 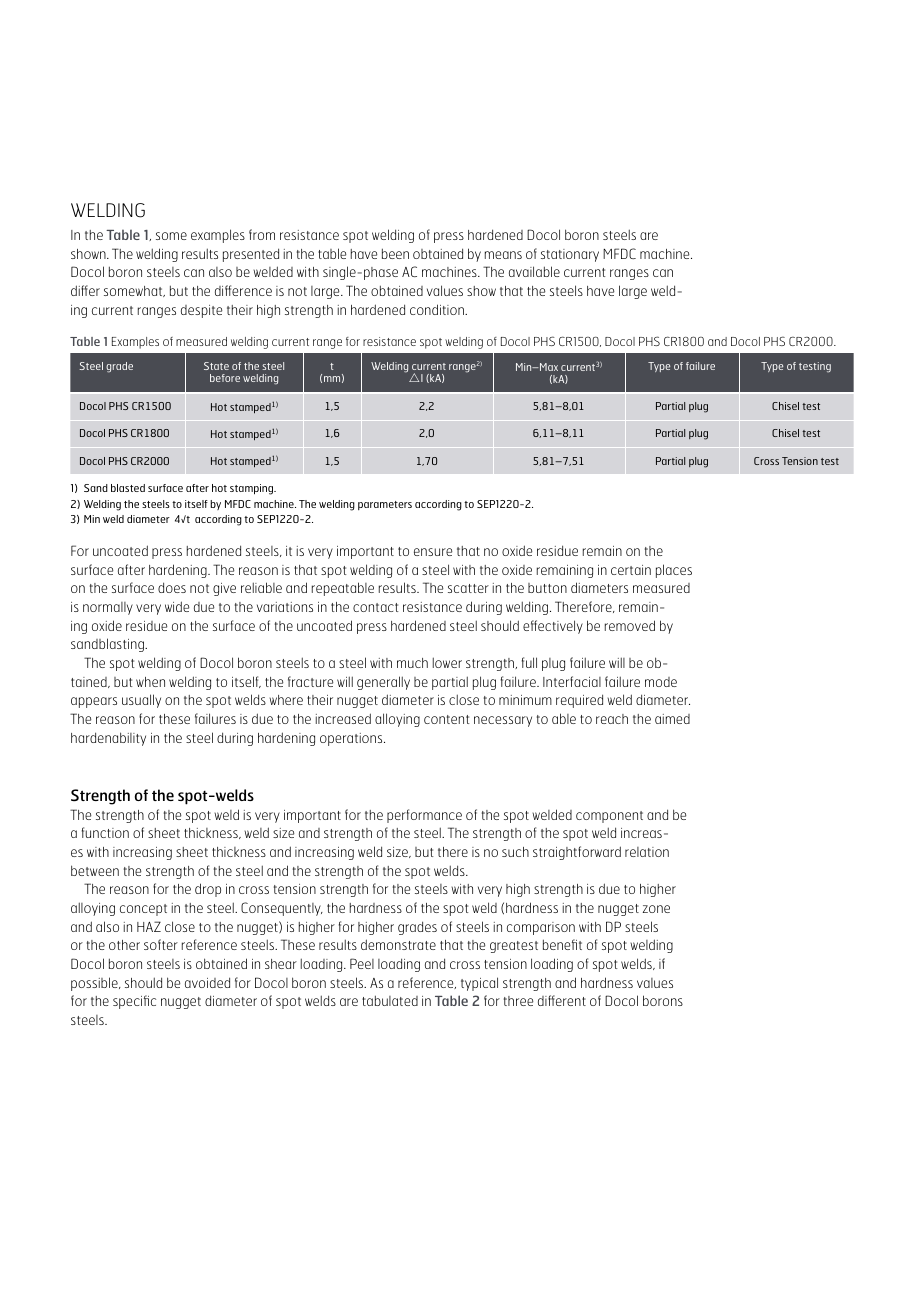 What do you see at coordinates (128, 488) in the document?
I see `blasted` at bounding box center [128, 488].
